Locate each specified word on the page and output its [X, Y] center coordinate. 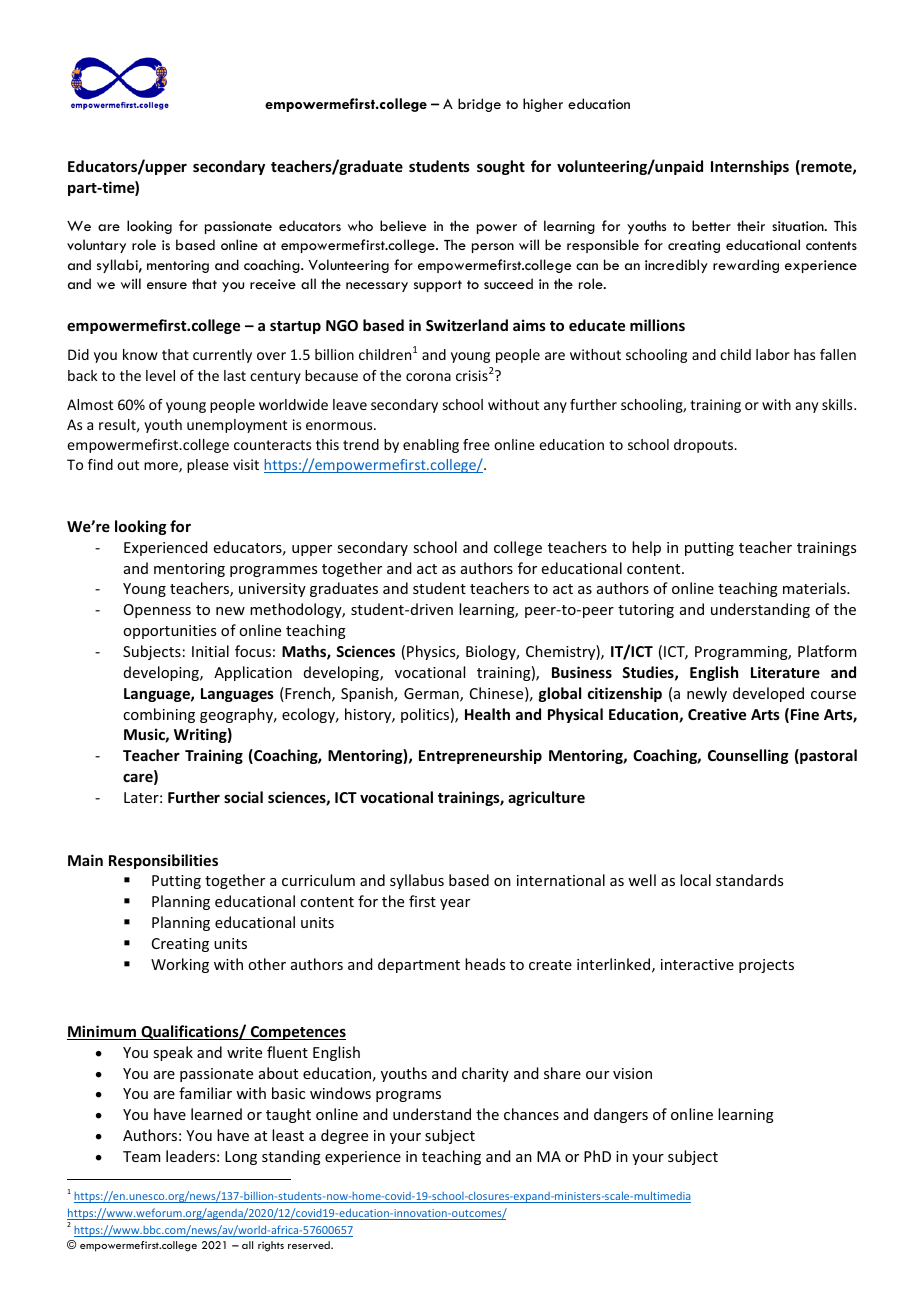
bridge [479, 105]
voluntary [96, 246]
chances [531, 1114]
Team [141, 1156]
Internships [750, 167]
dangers [621, 1115]
